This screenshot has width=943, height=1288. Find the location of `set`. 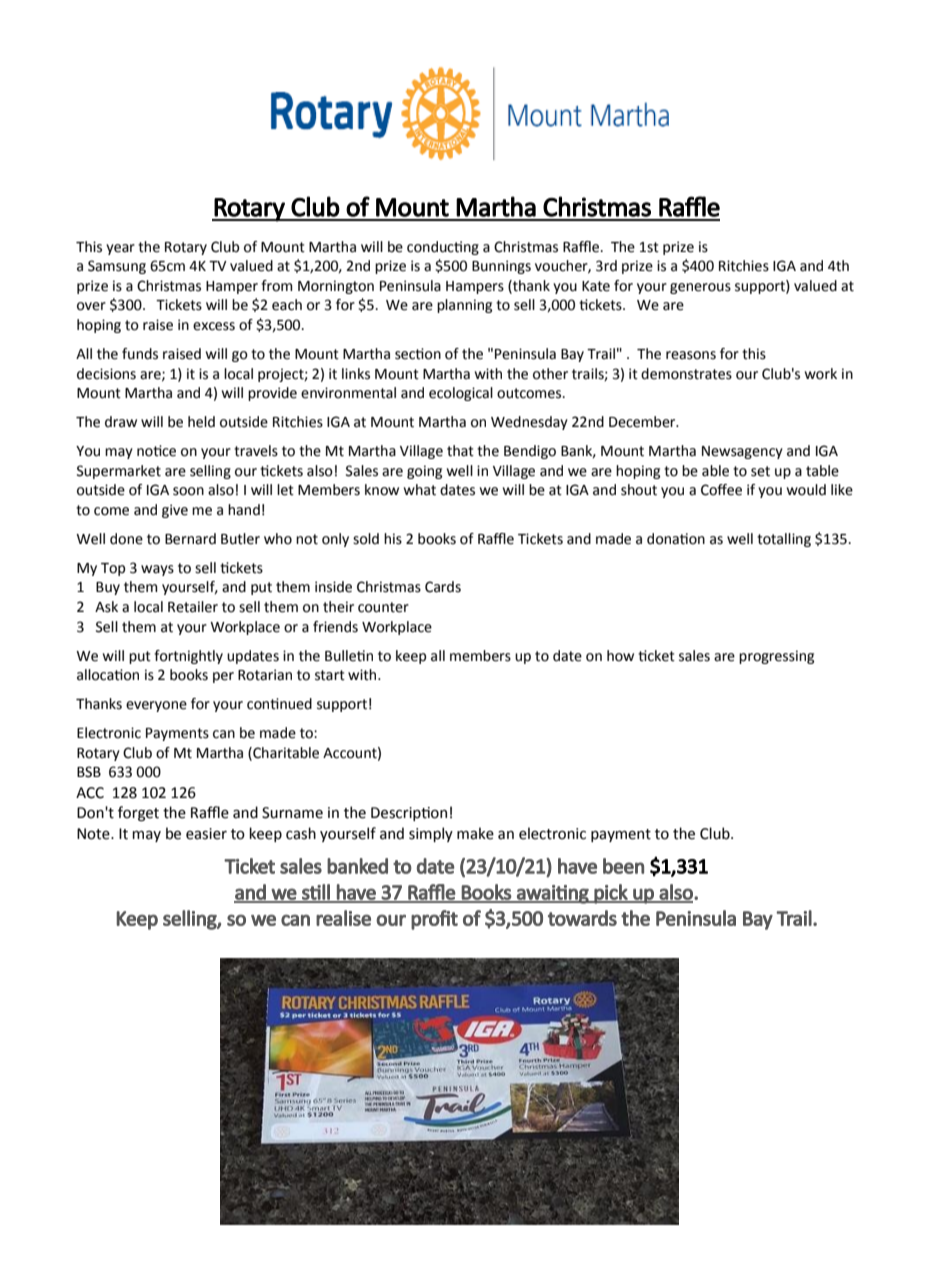

set is located at coordinates (760, 471).
